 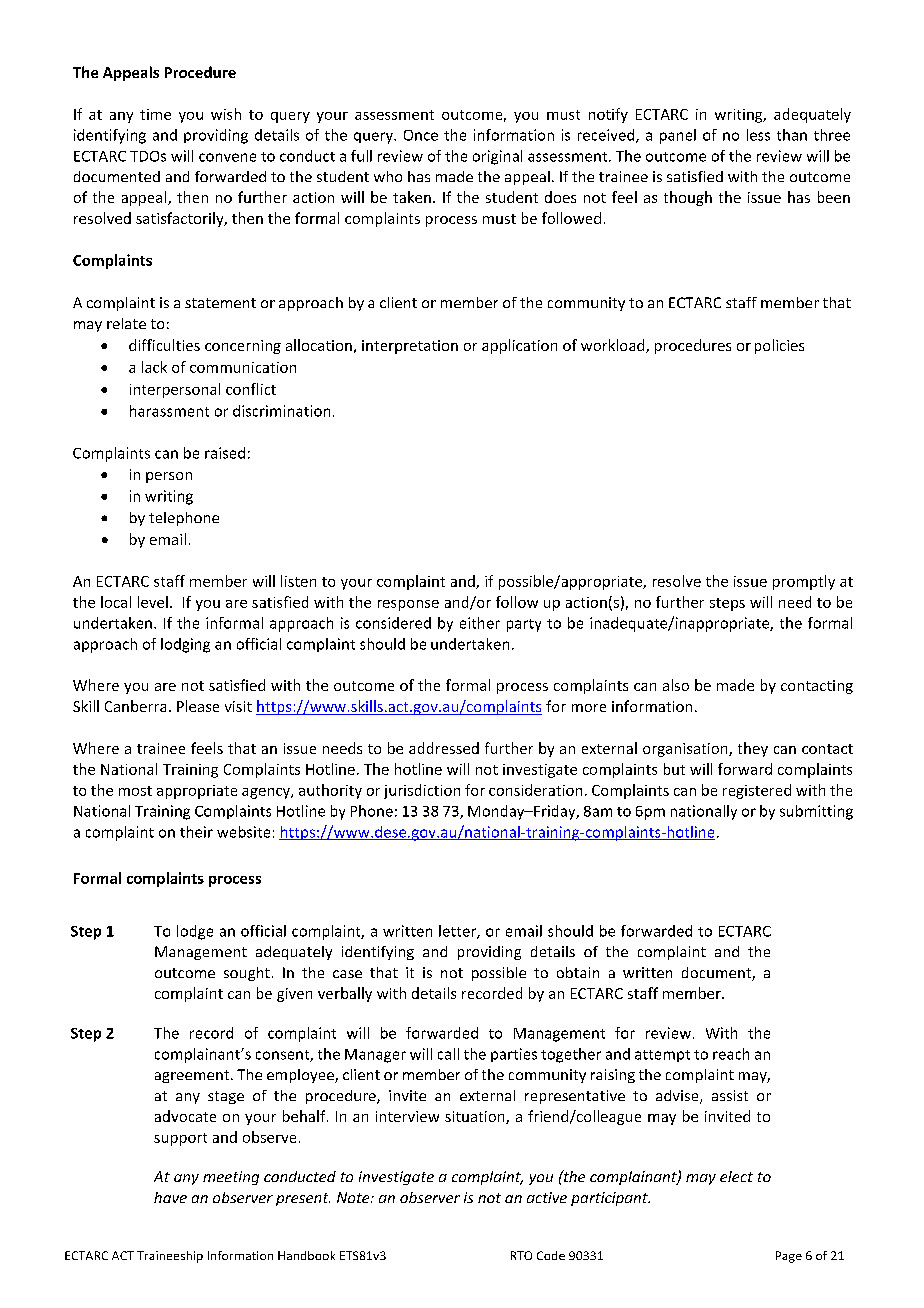 I want to click on convene, so click(x=227, y=157).
